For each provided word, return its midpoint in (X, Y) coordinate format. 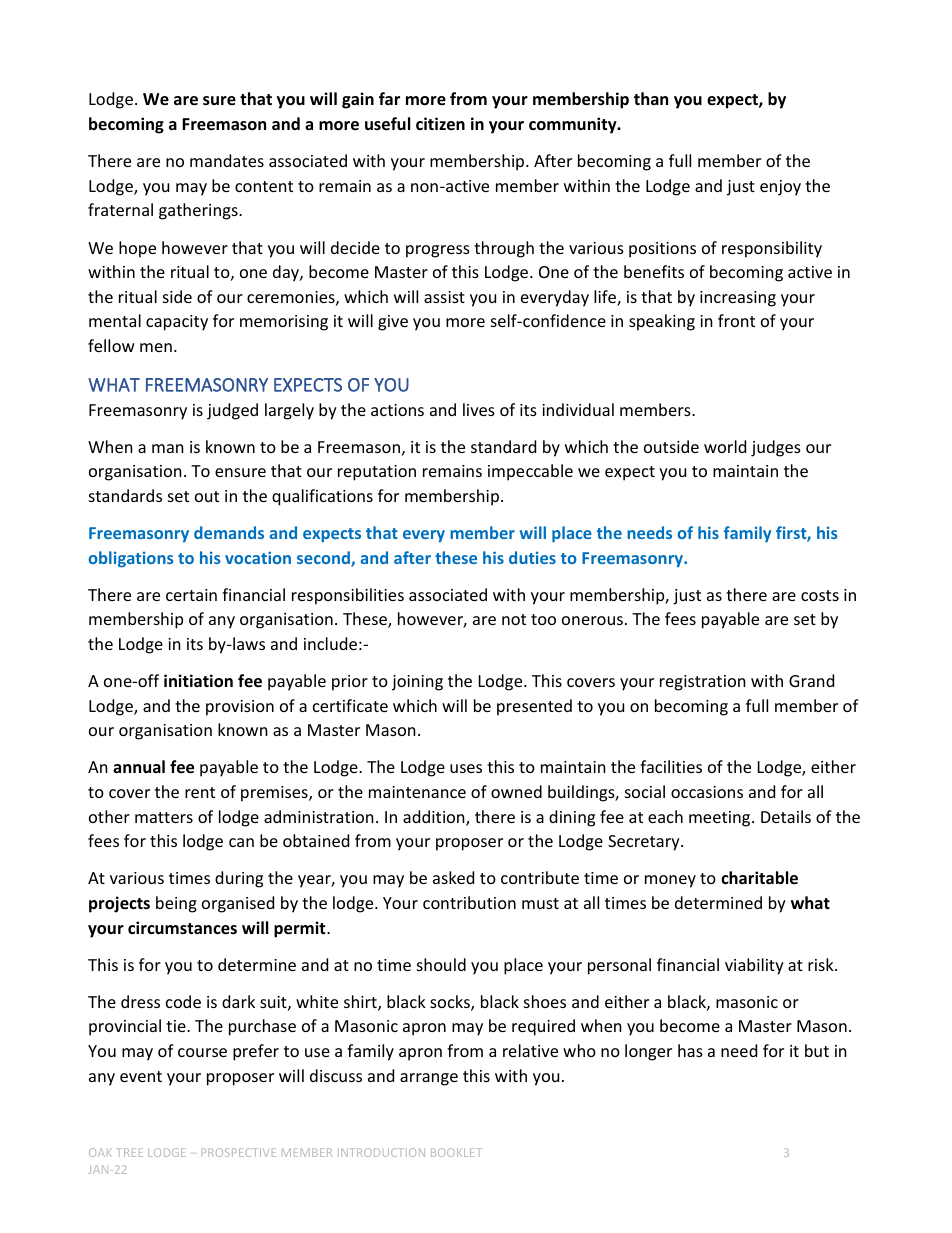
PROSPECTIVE (238, 1152)
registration (703, 683)
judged (232, 411)
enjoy (780, 188)
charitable (759, 878)
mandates (227, 160)
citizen (440, 124)
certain (191, 595)
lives (479, 409)
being (176, 904)
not (514, 619)
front (736, 320)
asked (453, 877)
